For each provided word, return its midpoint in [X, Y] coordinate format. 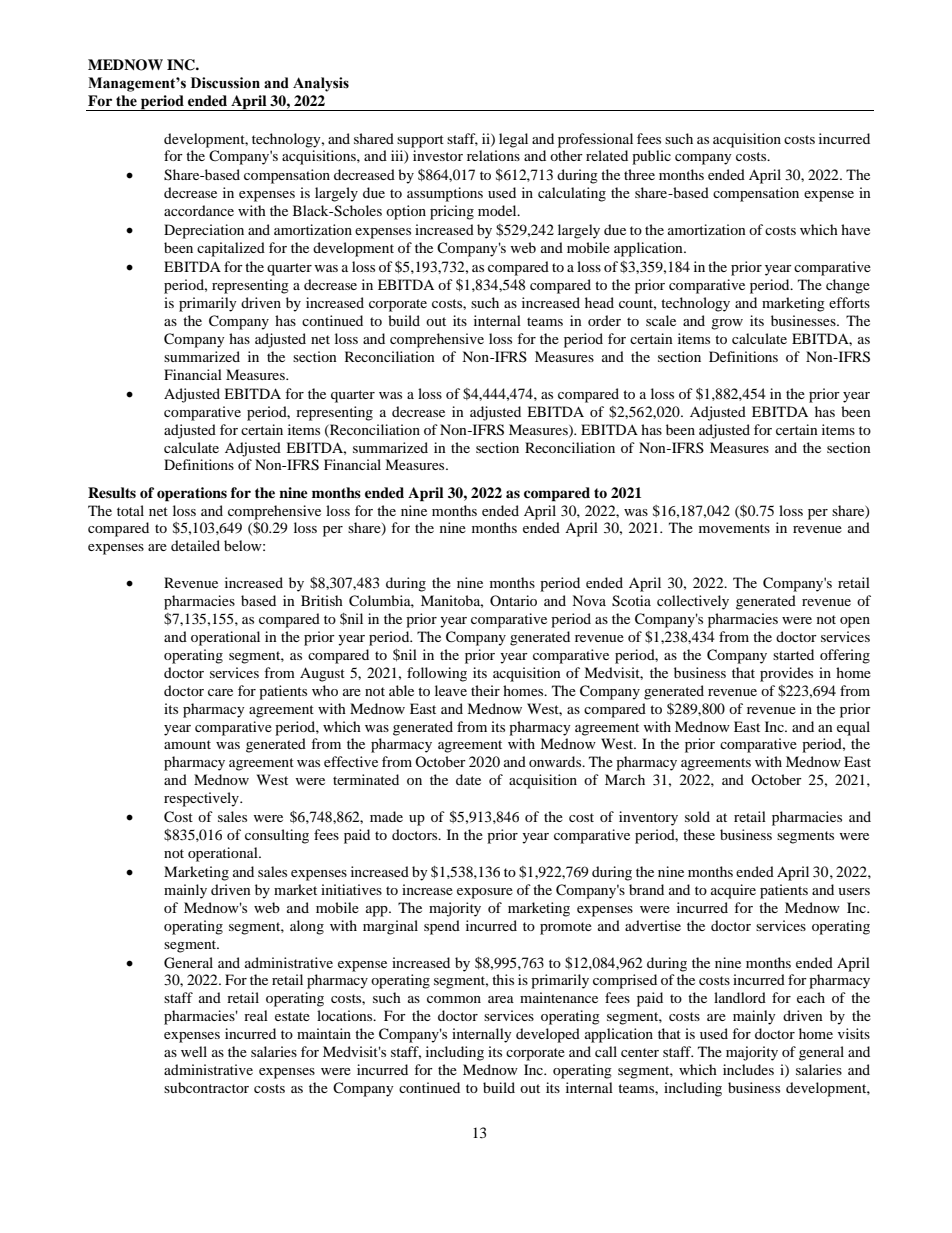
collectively [693, 602]
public [651, 157]
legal [513, 140]
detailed [195, 545]
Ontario [513, 600]
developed [548, 1035]
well [194, 1051]
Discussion [225, 83]
